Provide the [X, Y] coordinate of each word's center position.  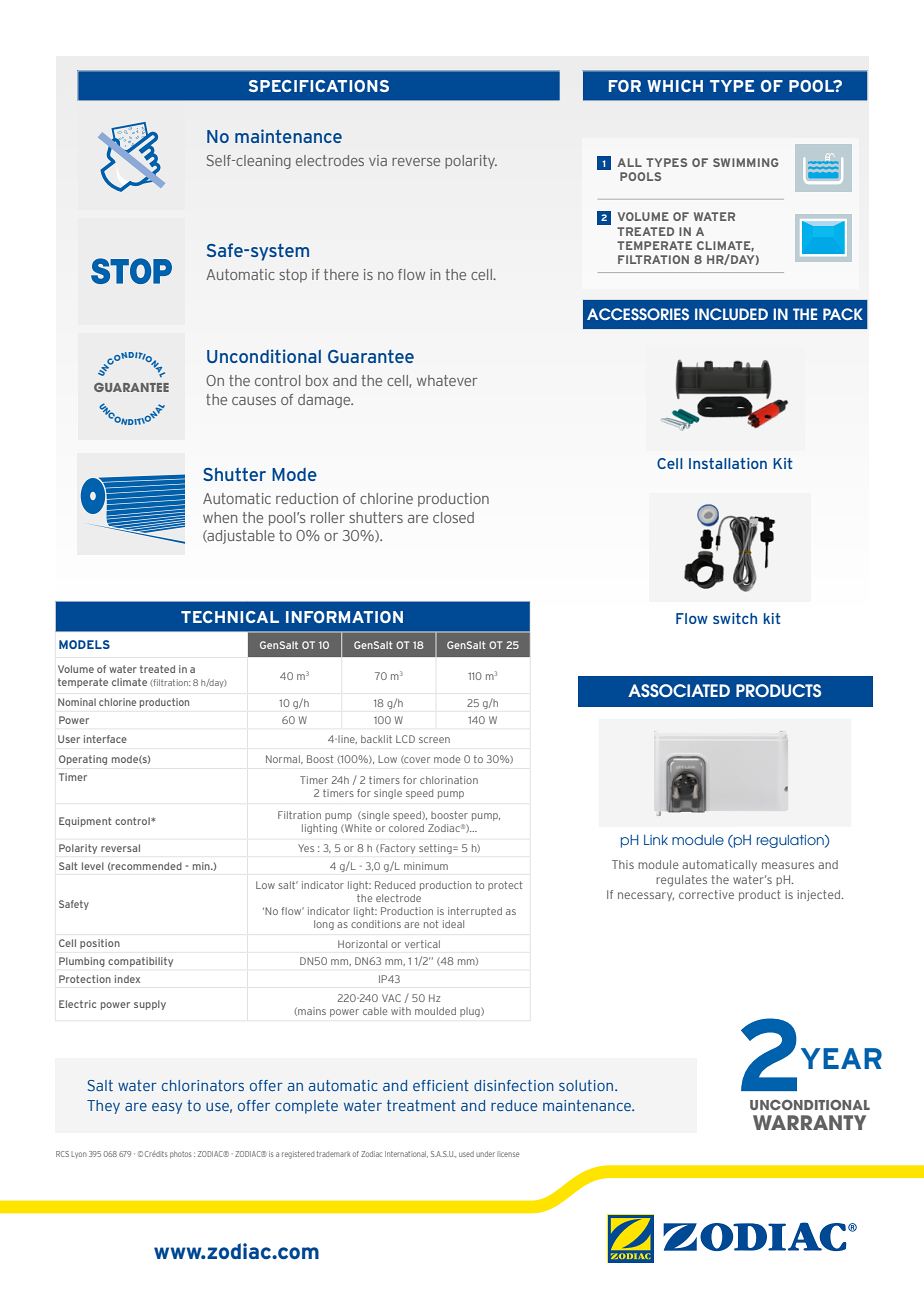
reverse [416, 162]
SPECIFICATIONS [319, 86]
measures [788, 865]
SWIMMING [746, 162]
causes [254, 401]
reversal [120, 848]
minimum [426, 866]
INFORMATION [344, 617]
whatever [447, 380]
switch [735, 618]
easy [167, 1108]
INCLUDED [731, 314]
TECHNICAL [230, 617]
